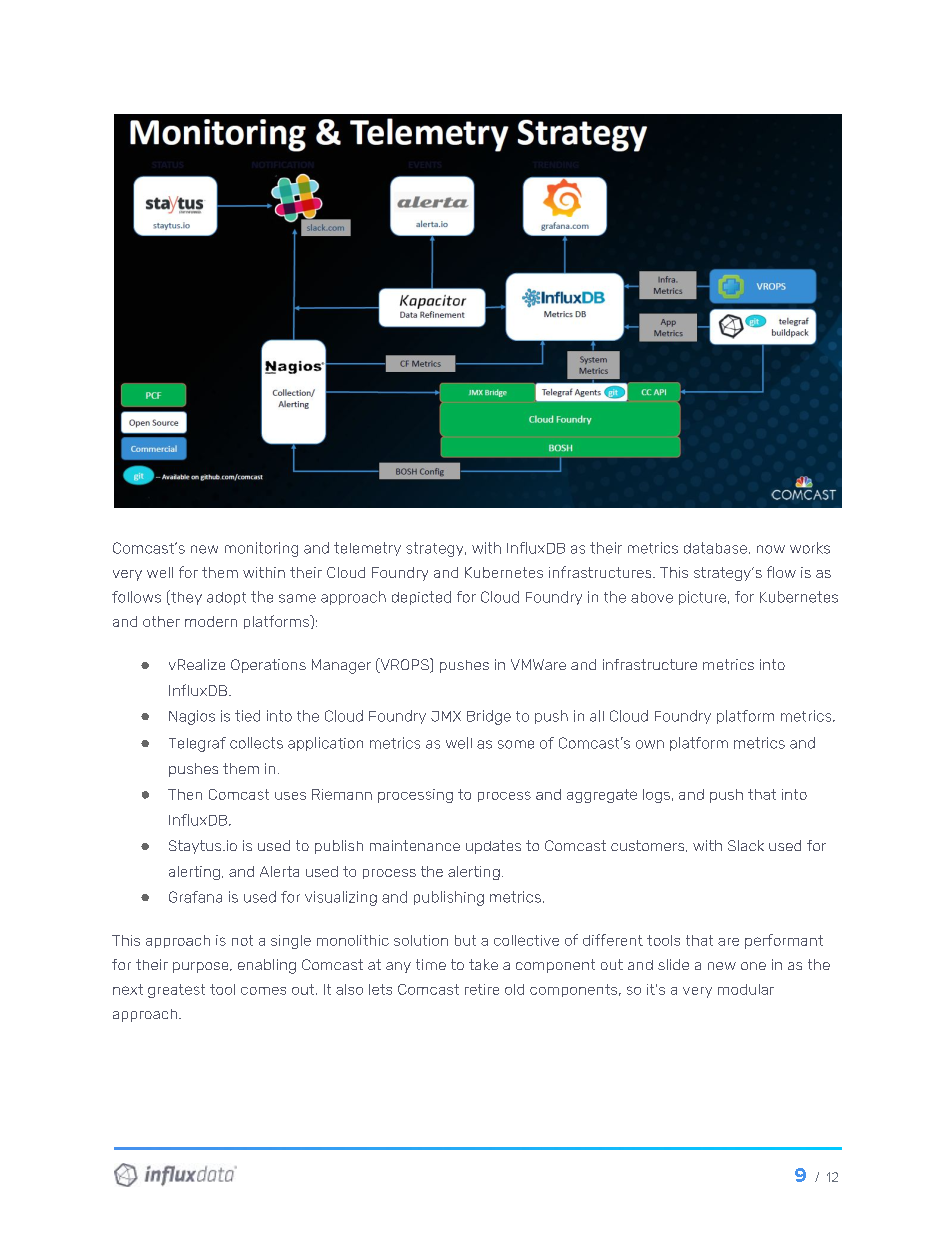 The width and height of the screenshot is (952, 1233). Describe the element at coordinates (746, 989) in the screenshot. I see `modular` at that location.
